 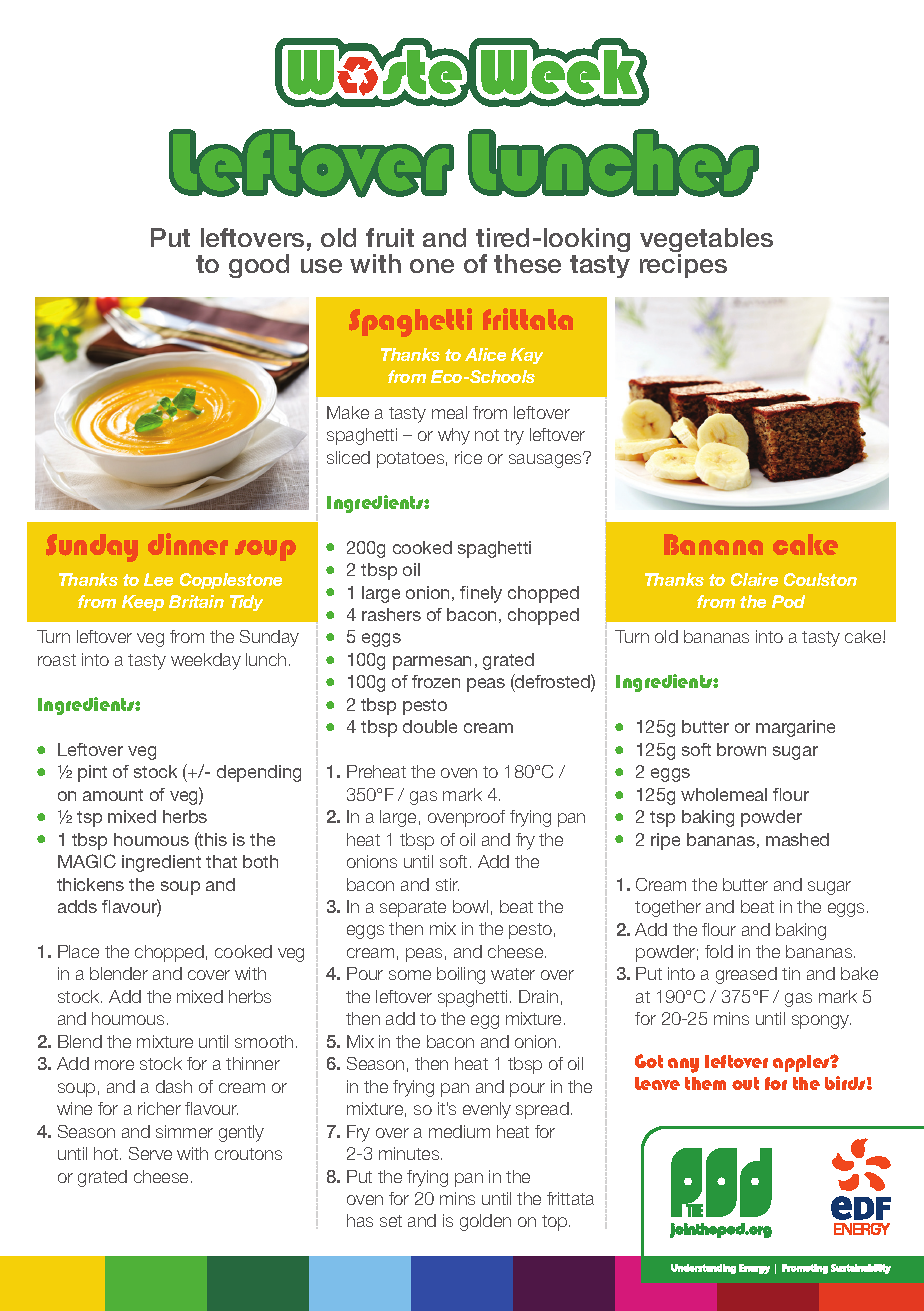 I want to click on good, so click(x=259, y=266).
